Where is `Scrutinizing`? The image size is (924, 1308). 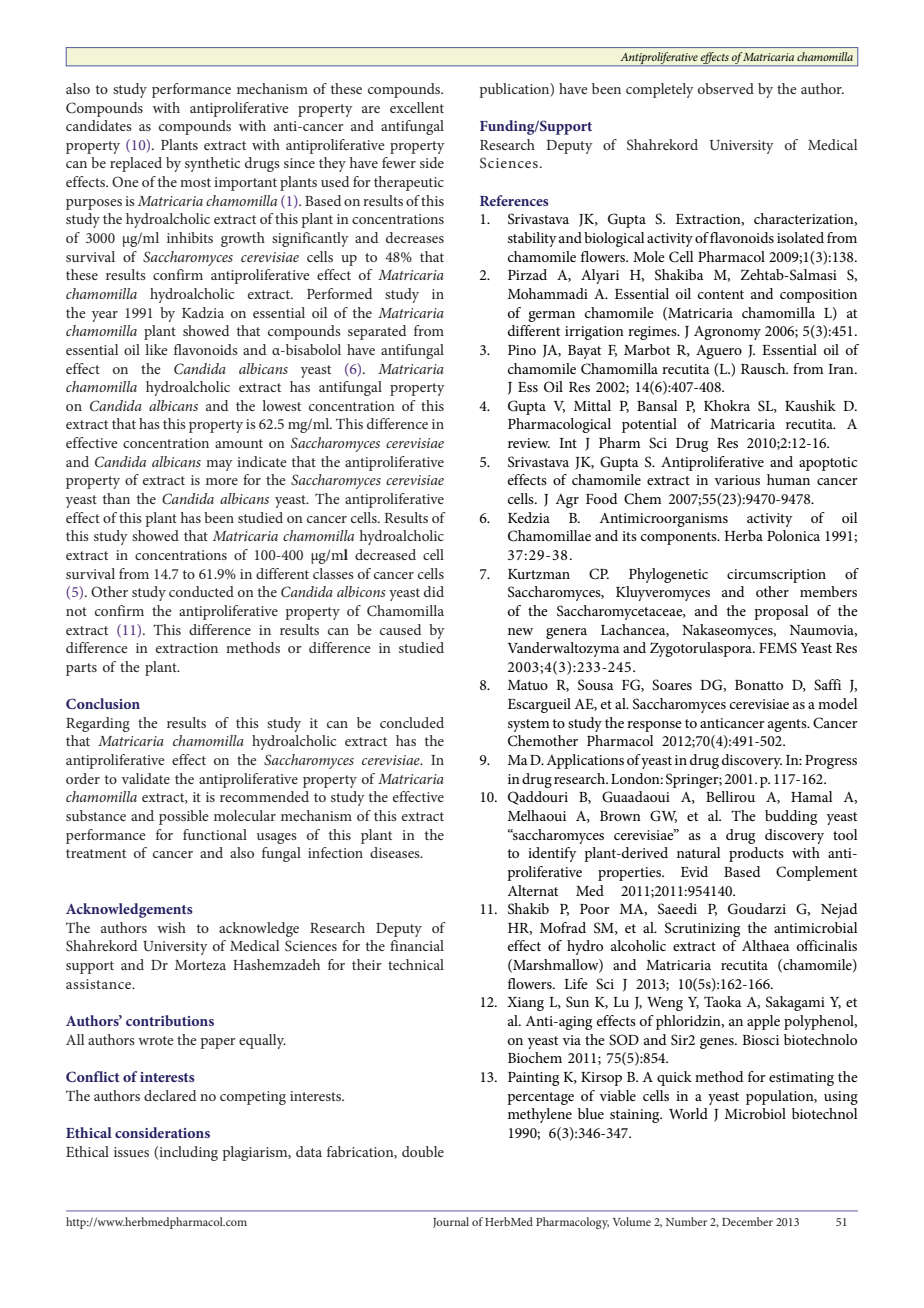 Scrutinizing is located at coordinates (702, 929).
